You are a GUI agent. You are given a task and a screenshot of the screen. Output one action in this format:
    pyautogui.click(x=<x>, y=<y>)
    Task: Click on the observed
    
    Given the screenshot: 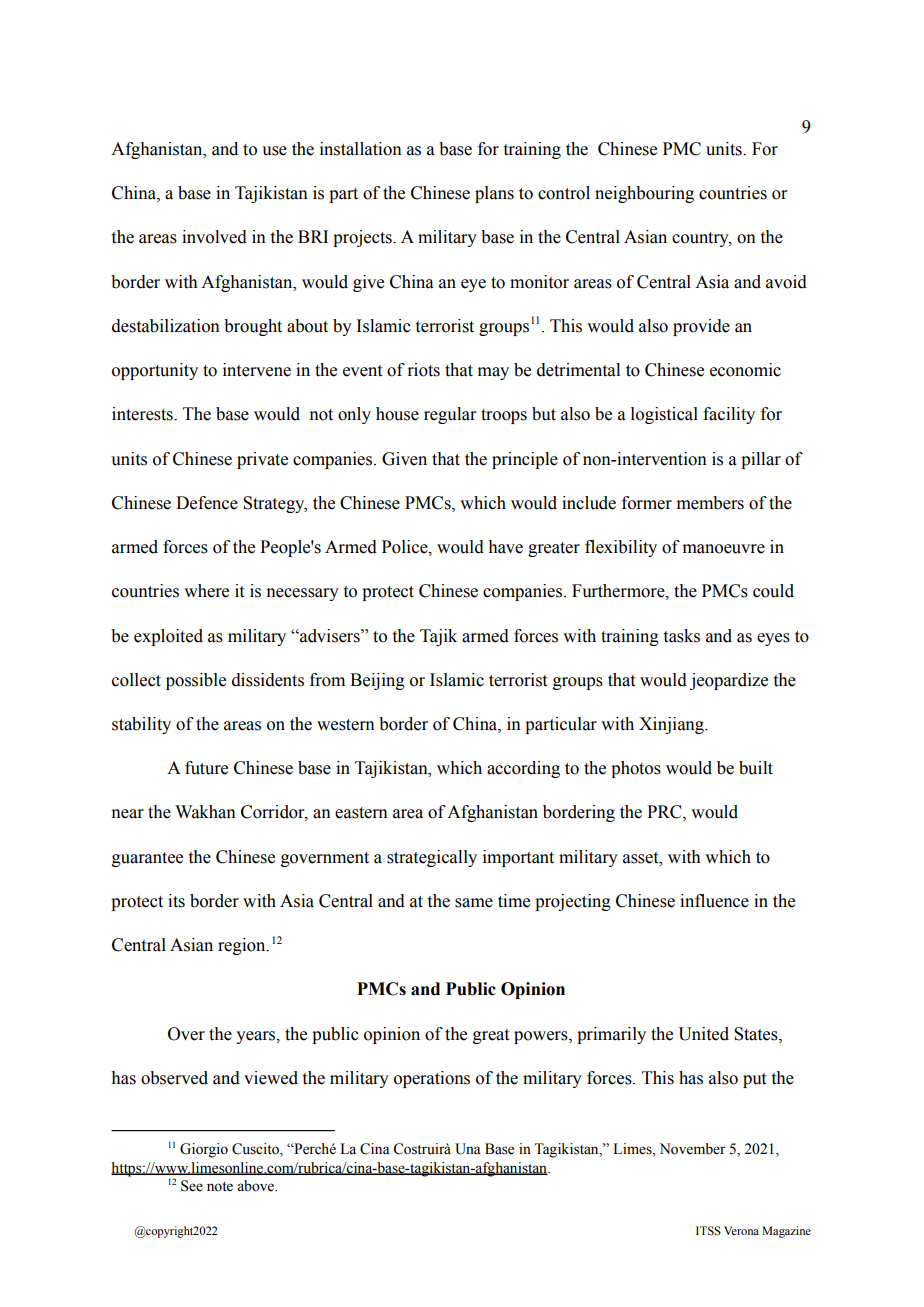 What is the action you would take?
    pyautogui.click(x=174, y=1078)
